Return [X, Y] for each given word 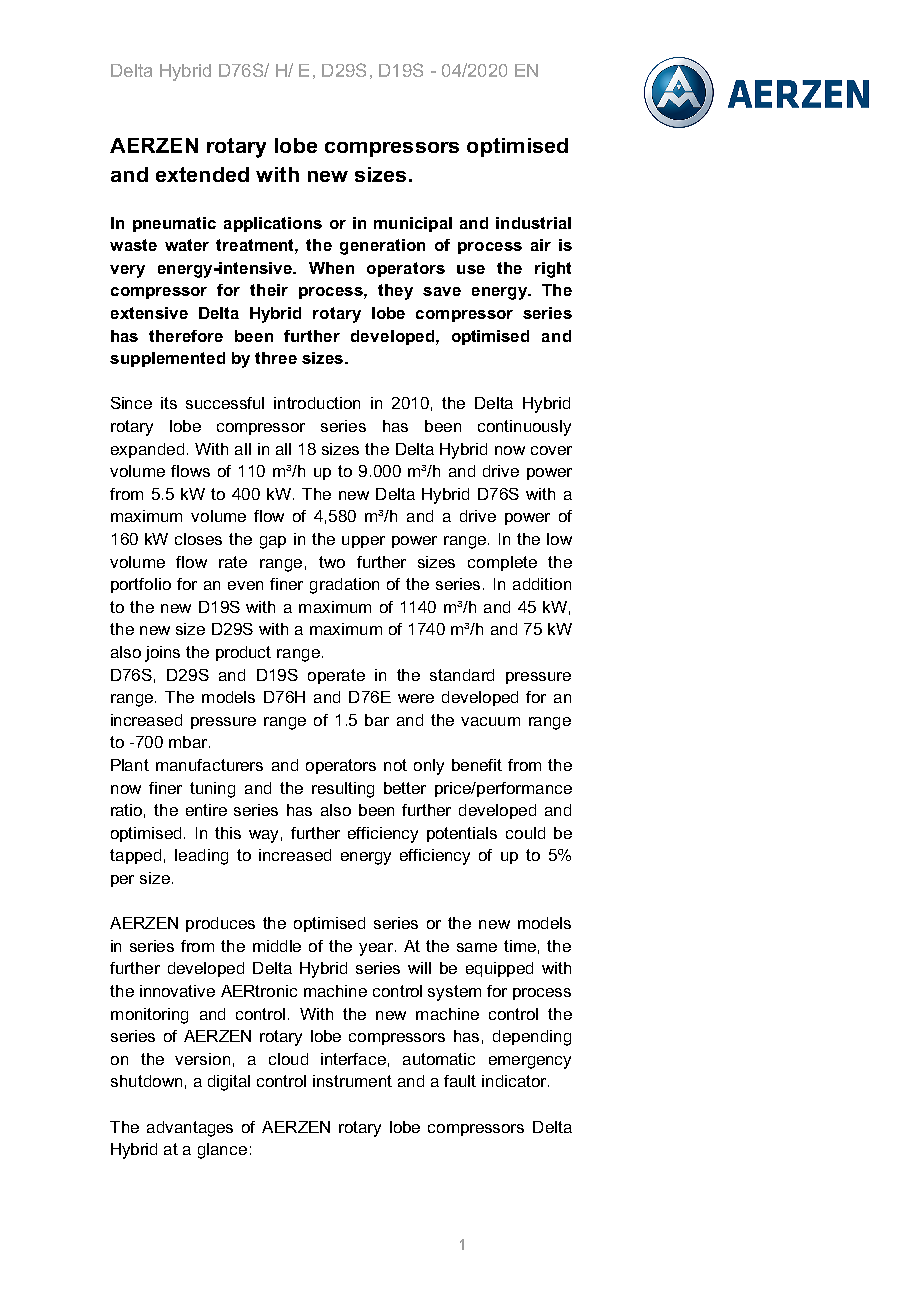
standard [462, 675]
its [169, 403]
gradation [344, 586]
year [377, 949]
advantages [190, 1129]
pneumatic [174, 224]
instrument [352, 1081]
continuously [524, 428]
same [477, 947]
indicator [515, 1081]
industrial [533, 223]
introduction [317, 403]
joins [162, 654]
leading [201, 857]
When [331, 268]
